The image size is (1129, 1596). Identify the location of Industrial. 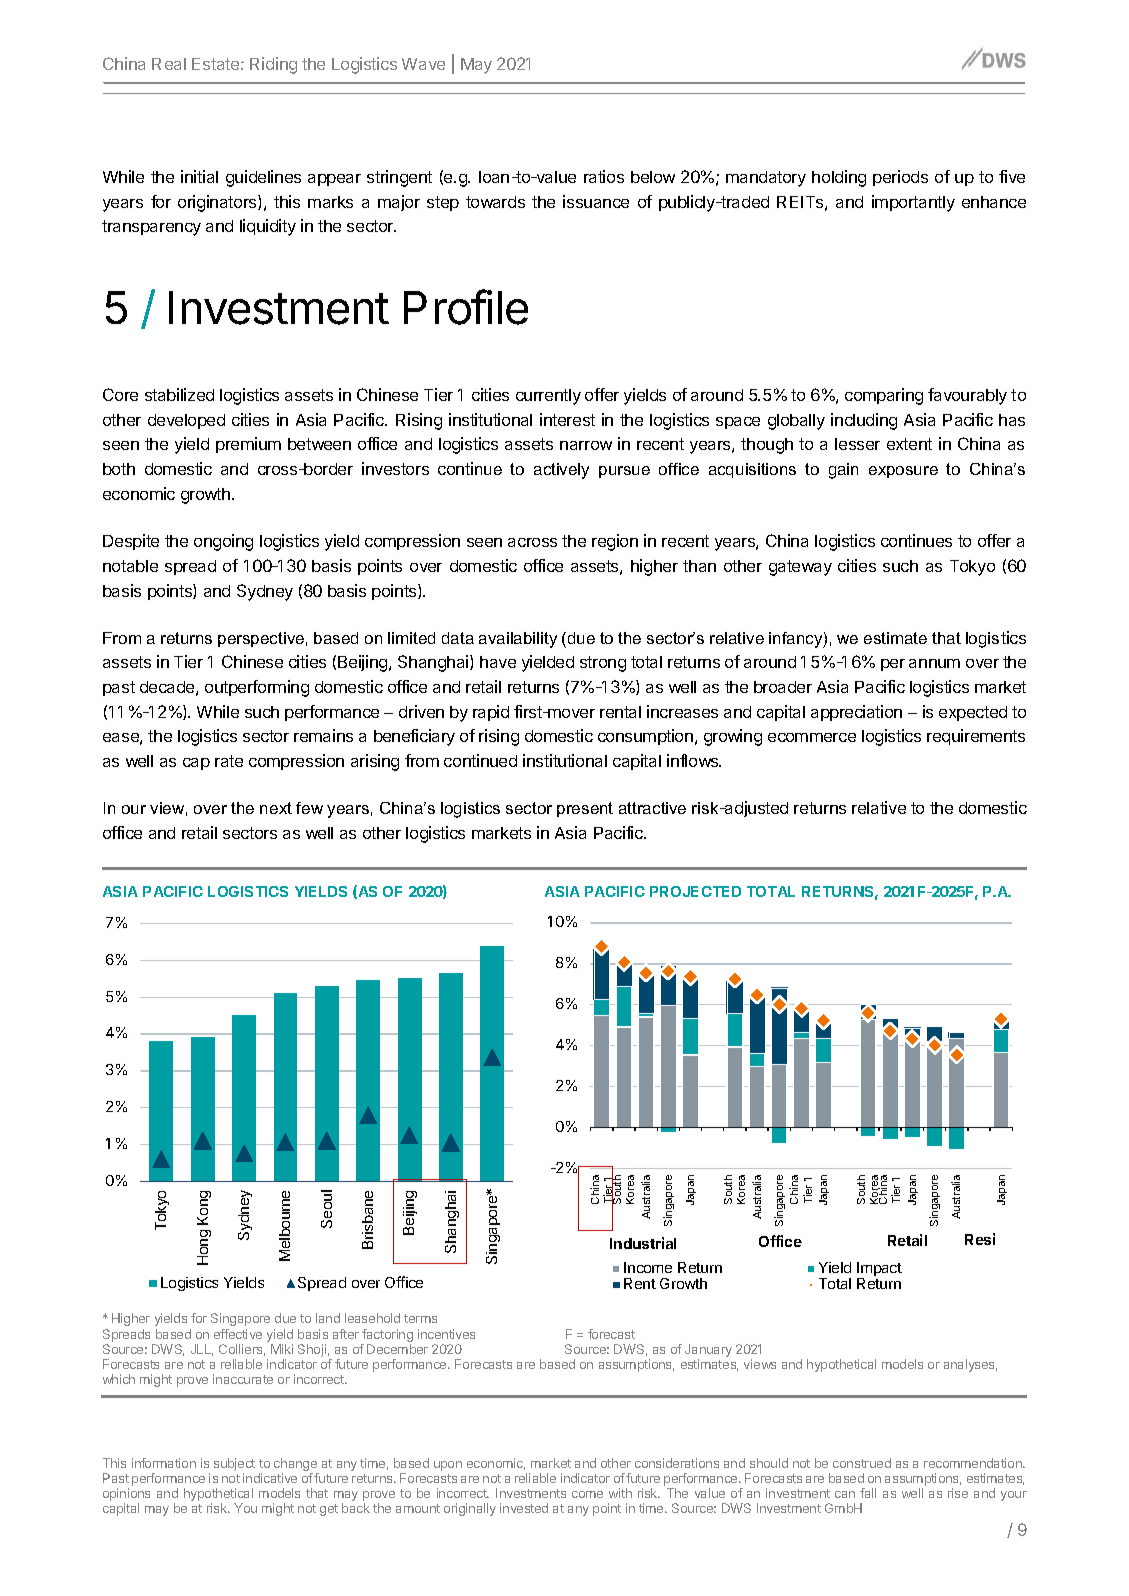
(643, 1243).
